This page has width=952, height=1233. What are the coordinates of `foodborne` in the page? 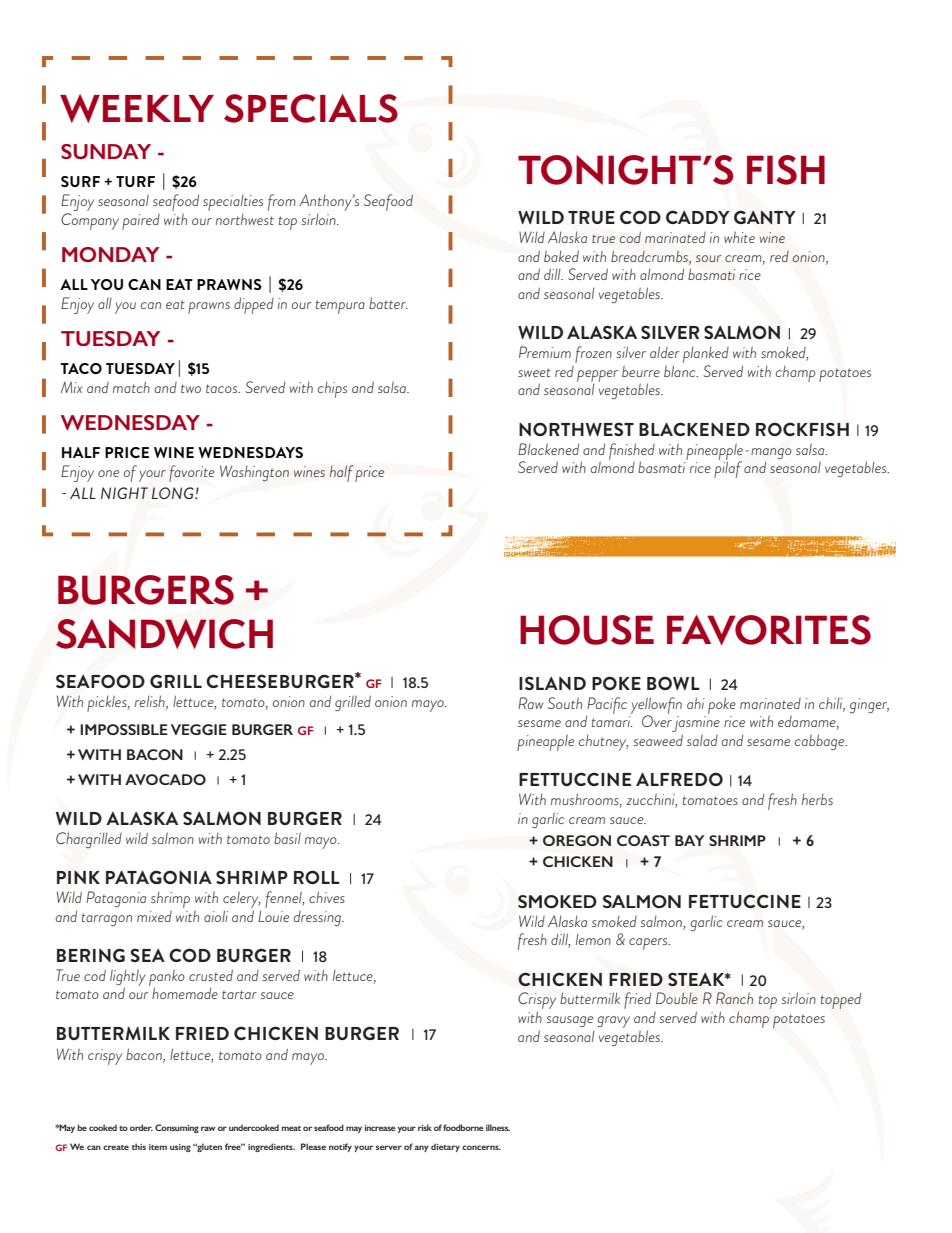 It's located at (463, 1127).
